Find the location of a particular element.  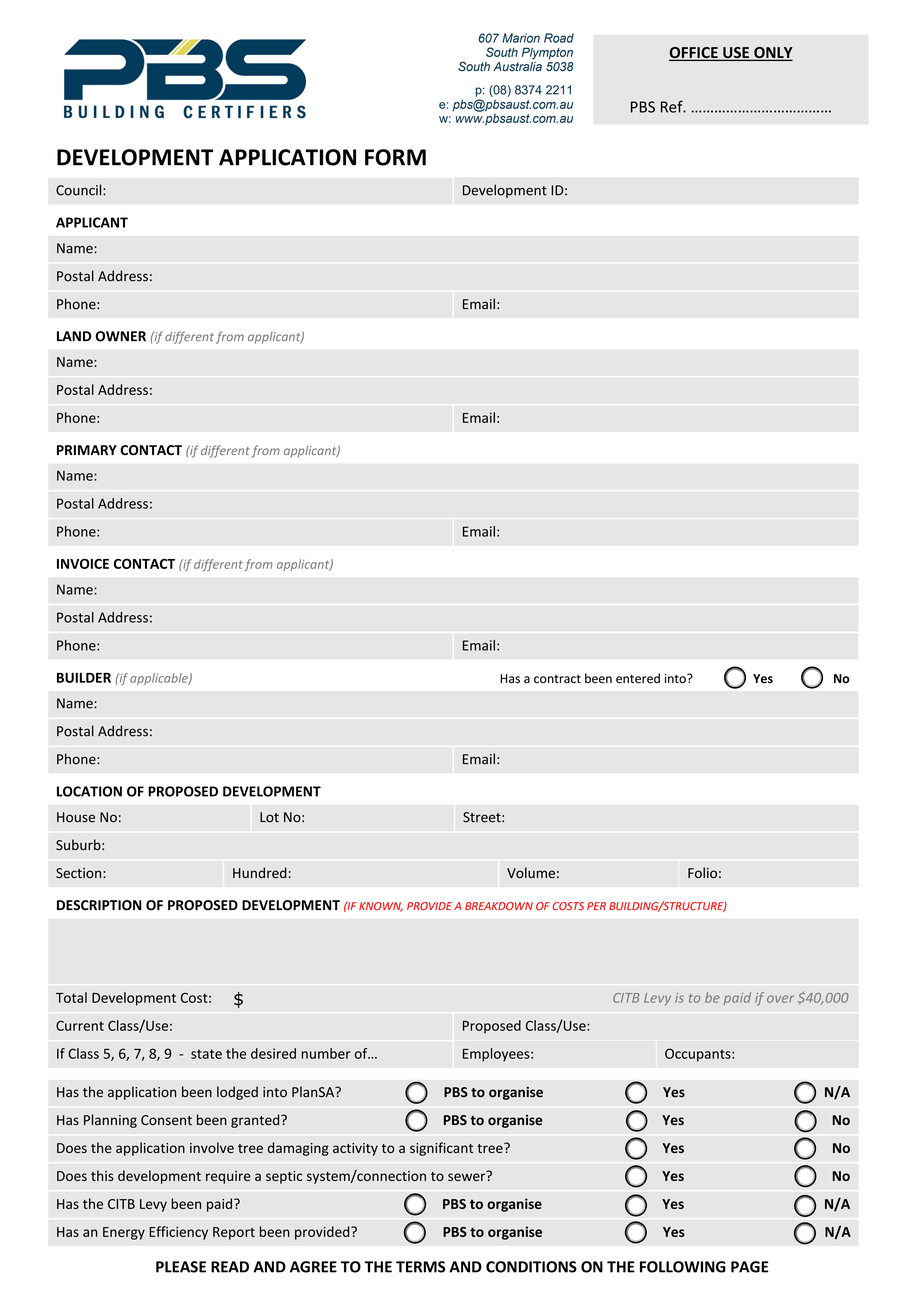

OFFICE is located at coordinates (694, 54).
